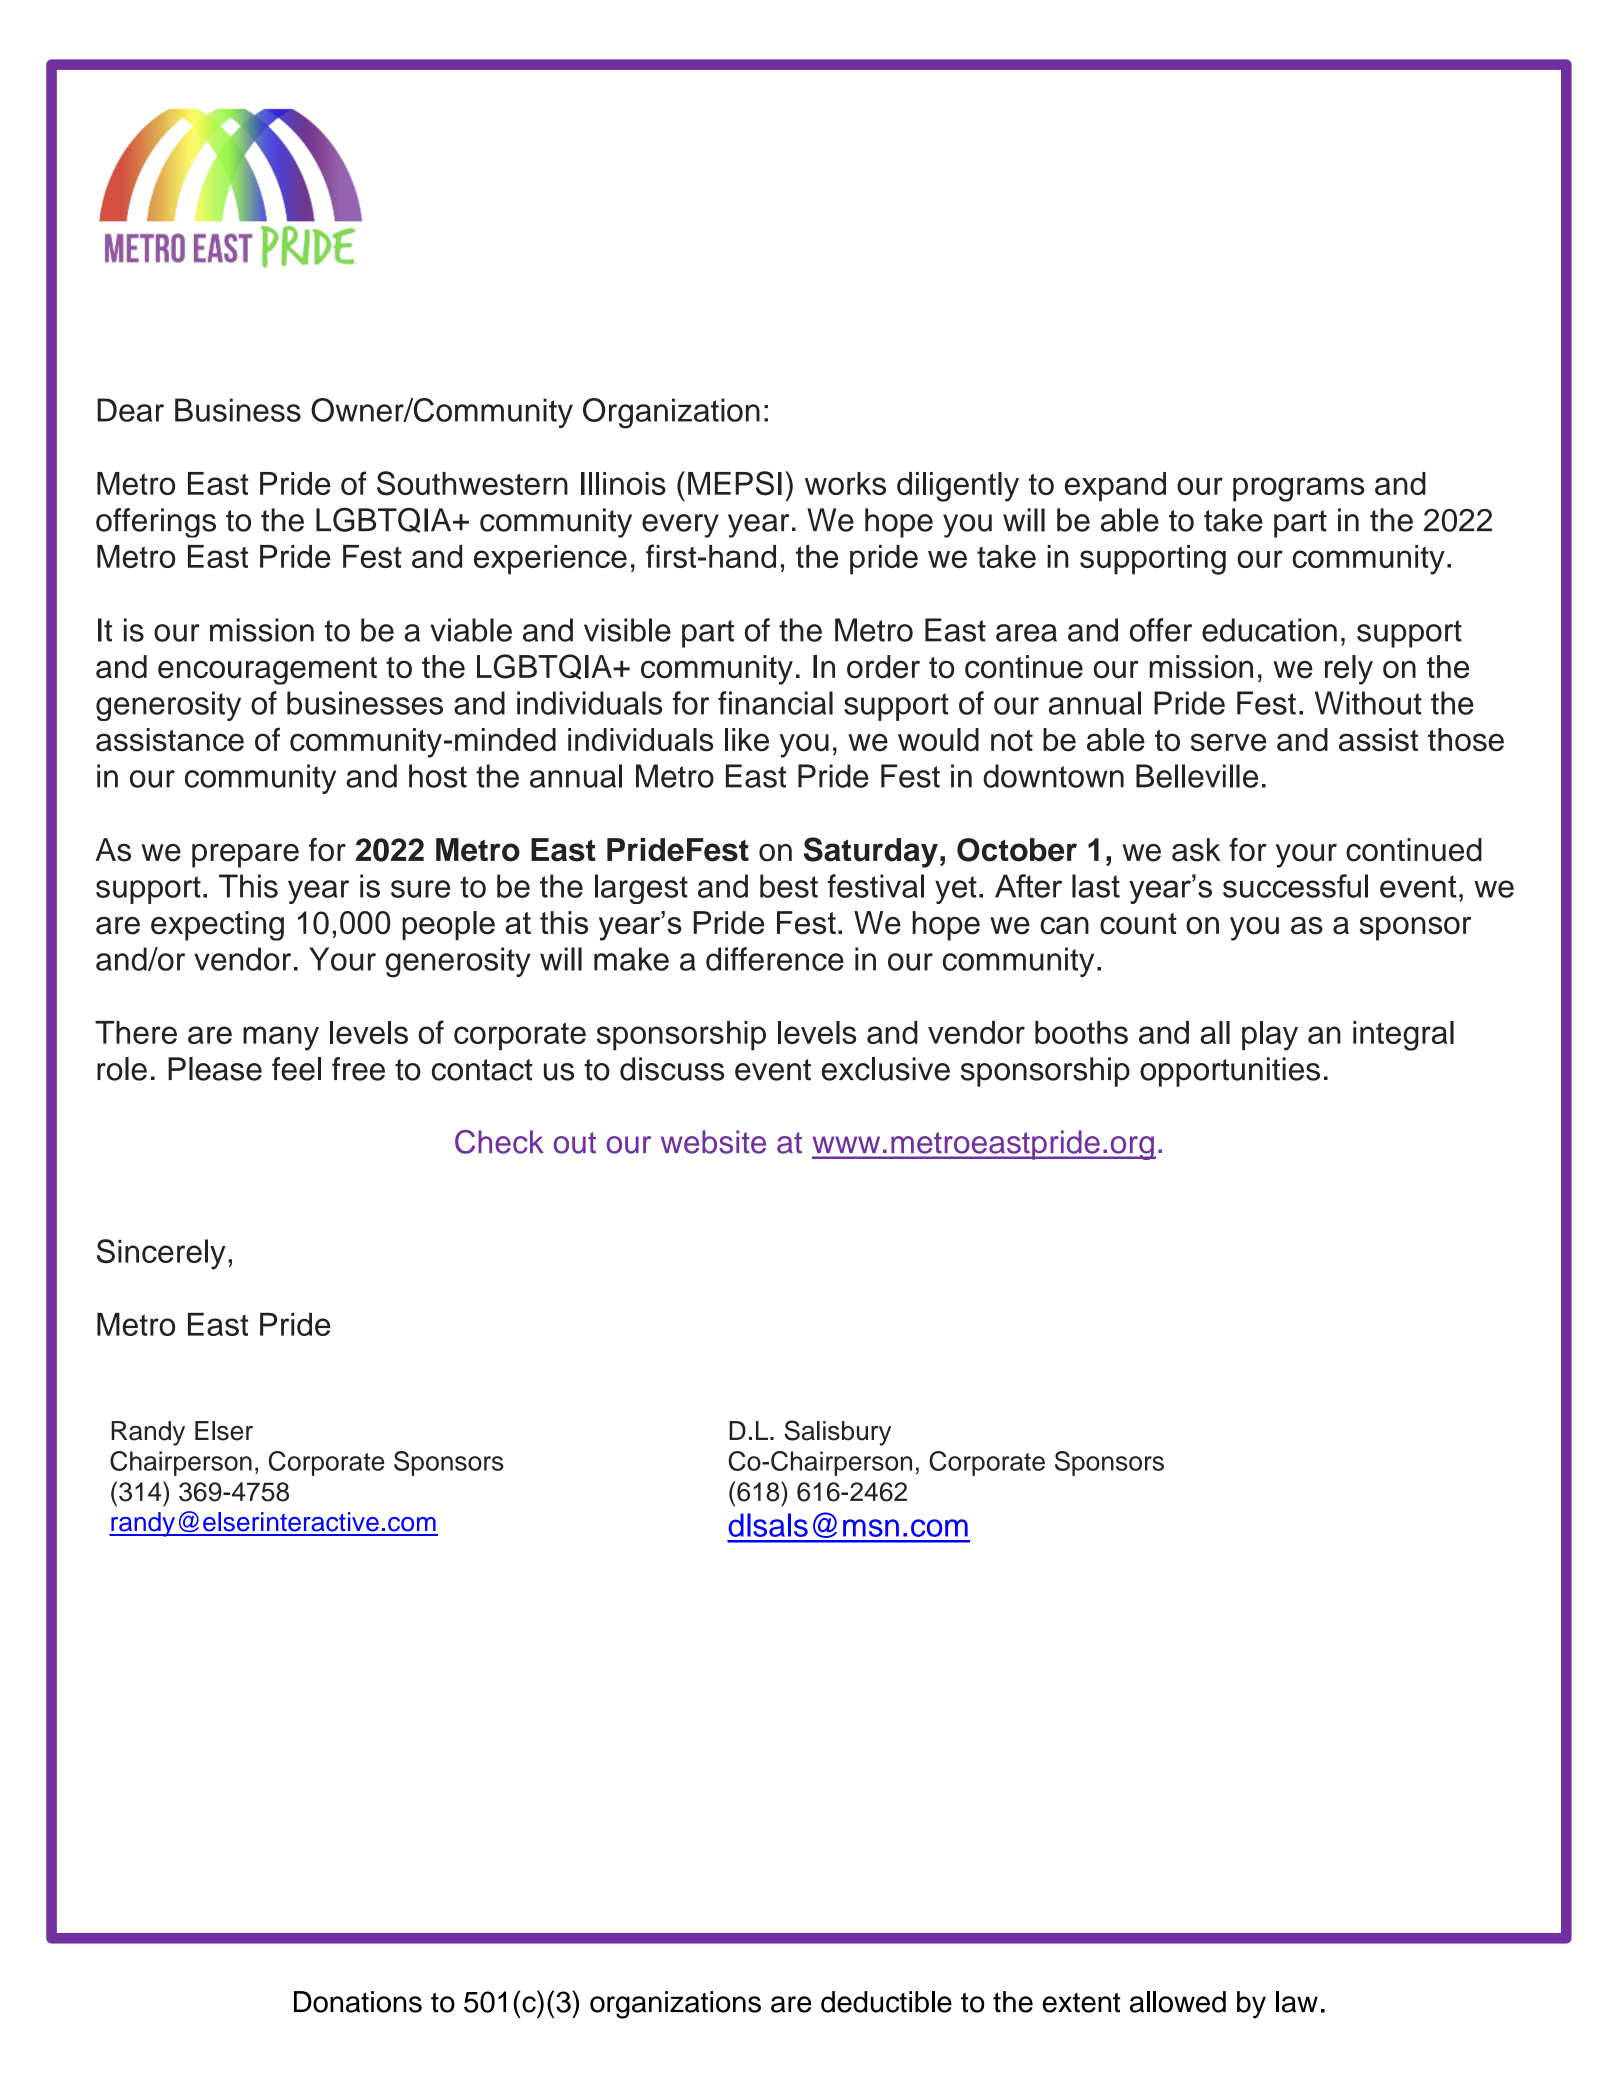  Describe the element at coordinates (1081, 2003) in the page. I see `extent` at that location.
